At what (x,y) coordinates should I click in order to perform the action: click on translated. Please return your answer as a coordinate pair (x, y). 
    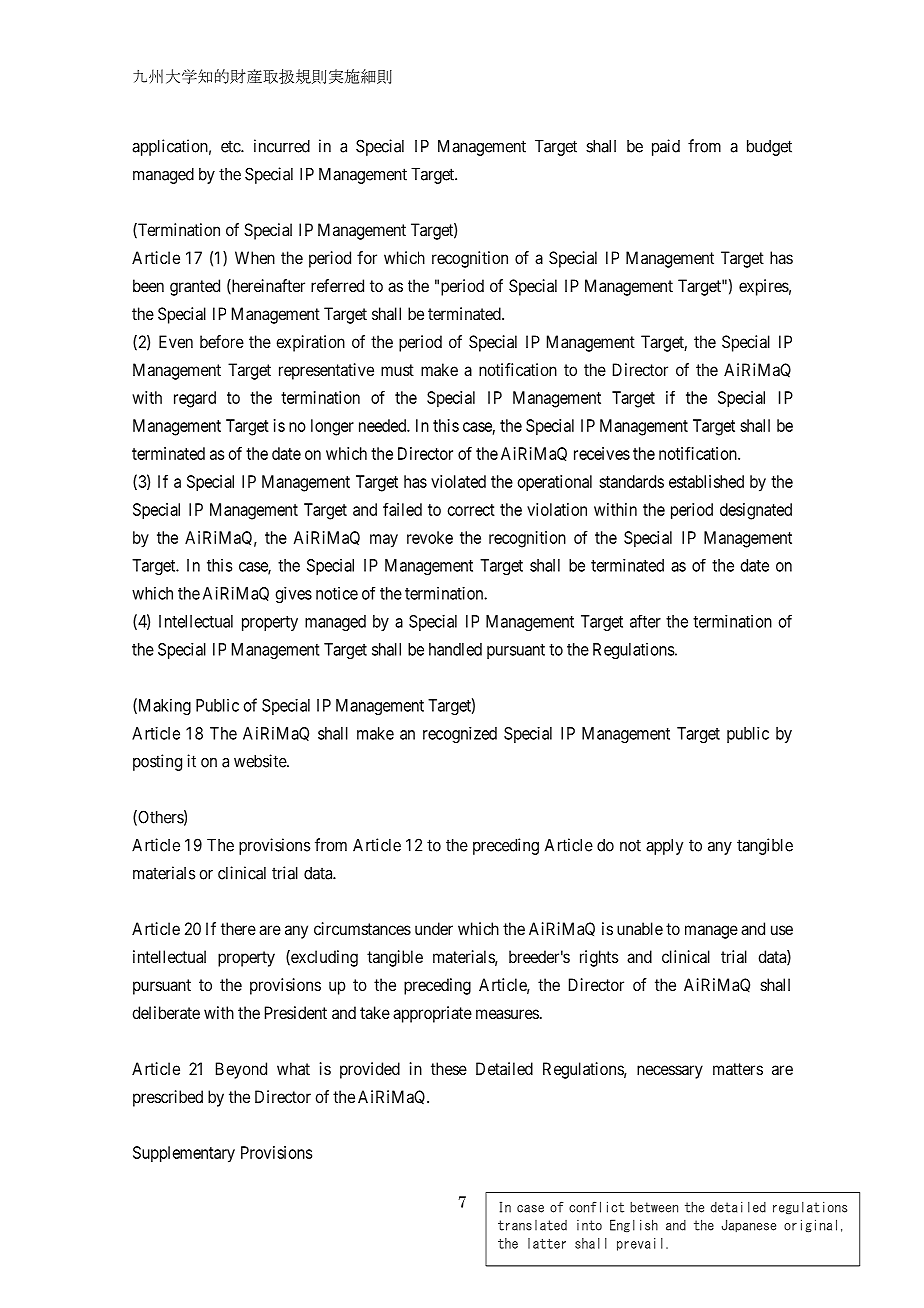
    Looking at the image, I should click on (532, 1225).
